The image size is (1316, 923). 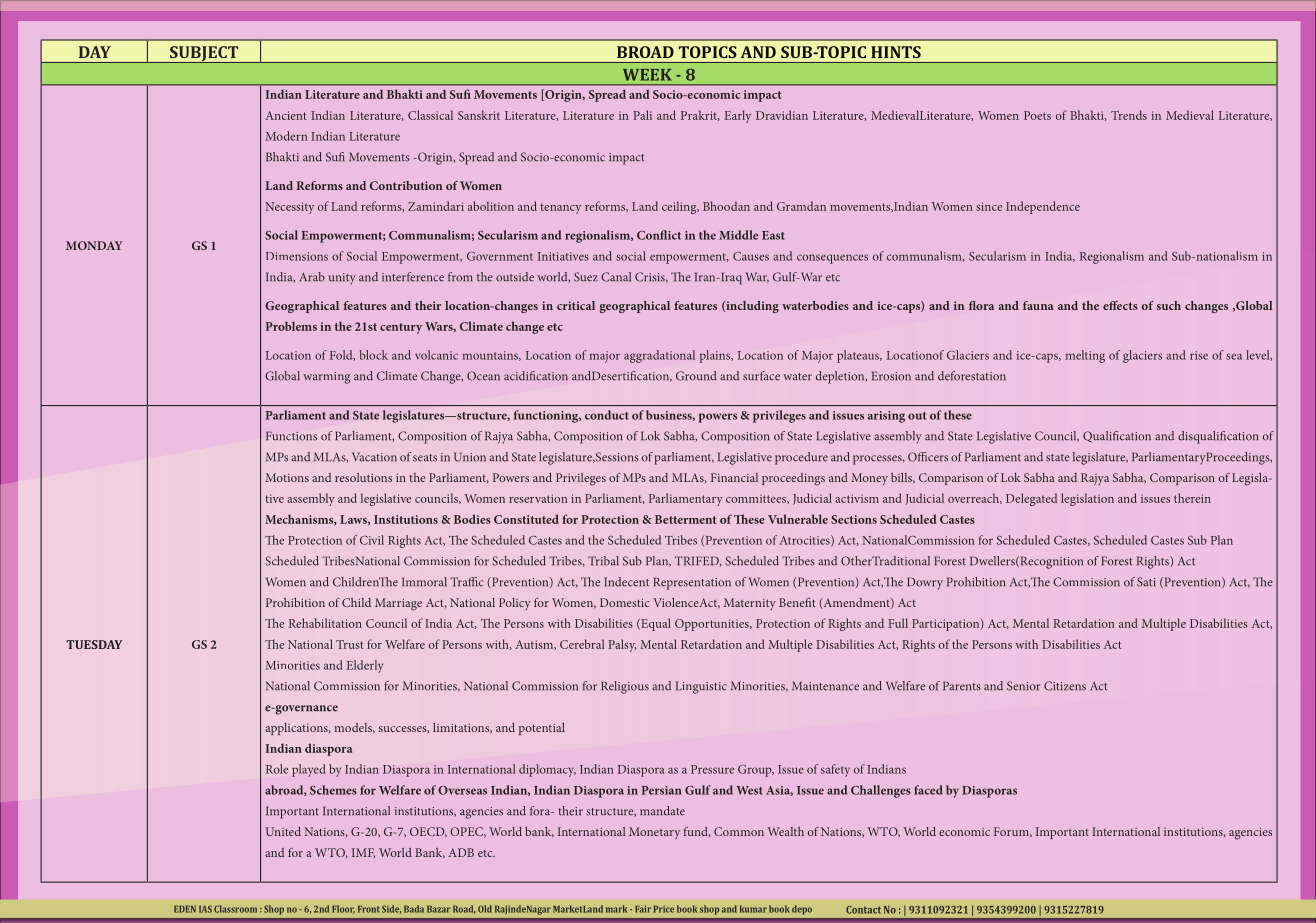 What do you see at coordinates (1065, 686) in the screenshot?
I see `Citizens` at bounding box center [1065, 686].
